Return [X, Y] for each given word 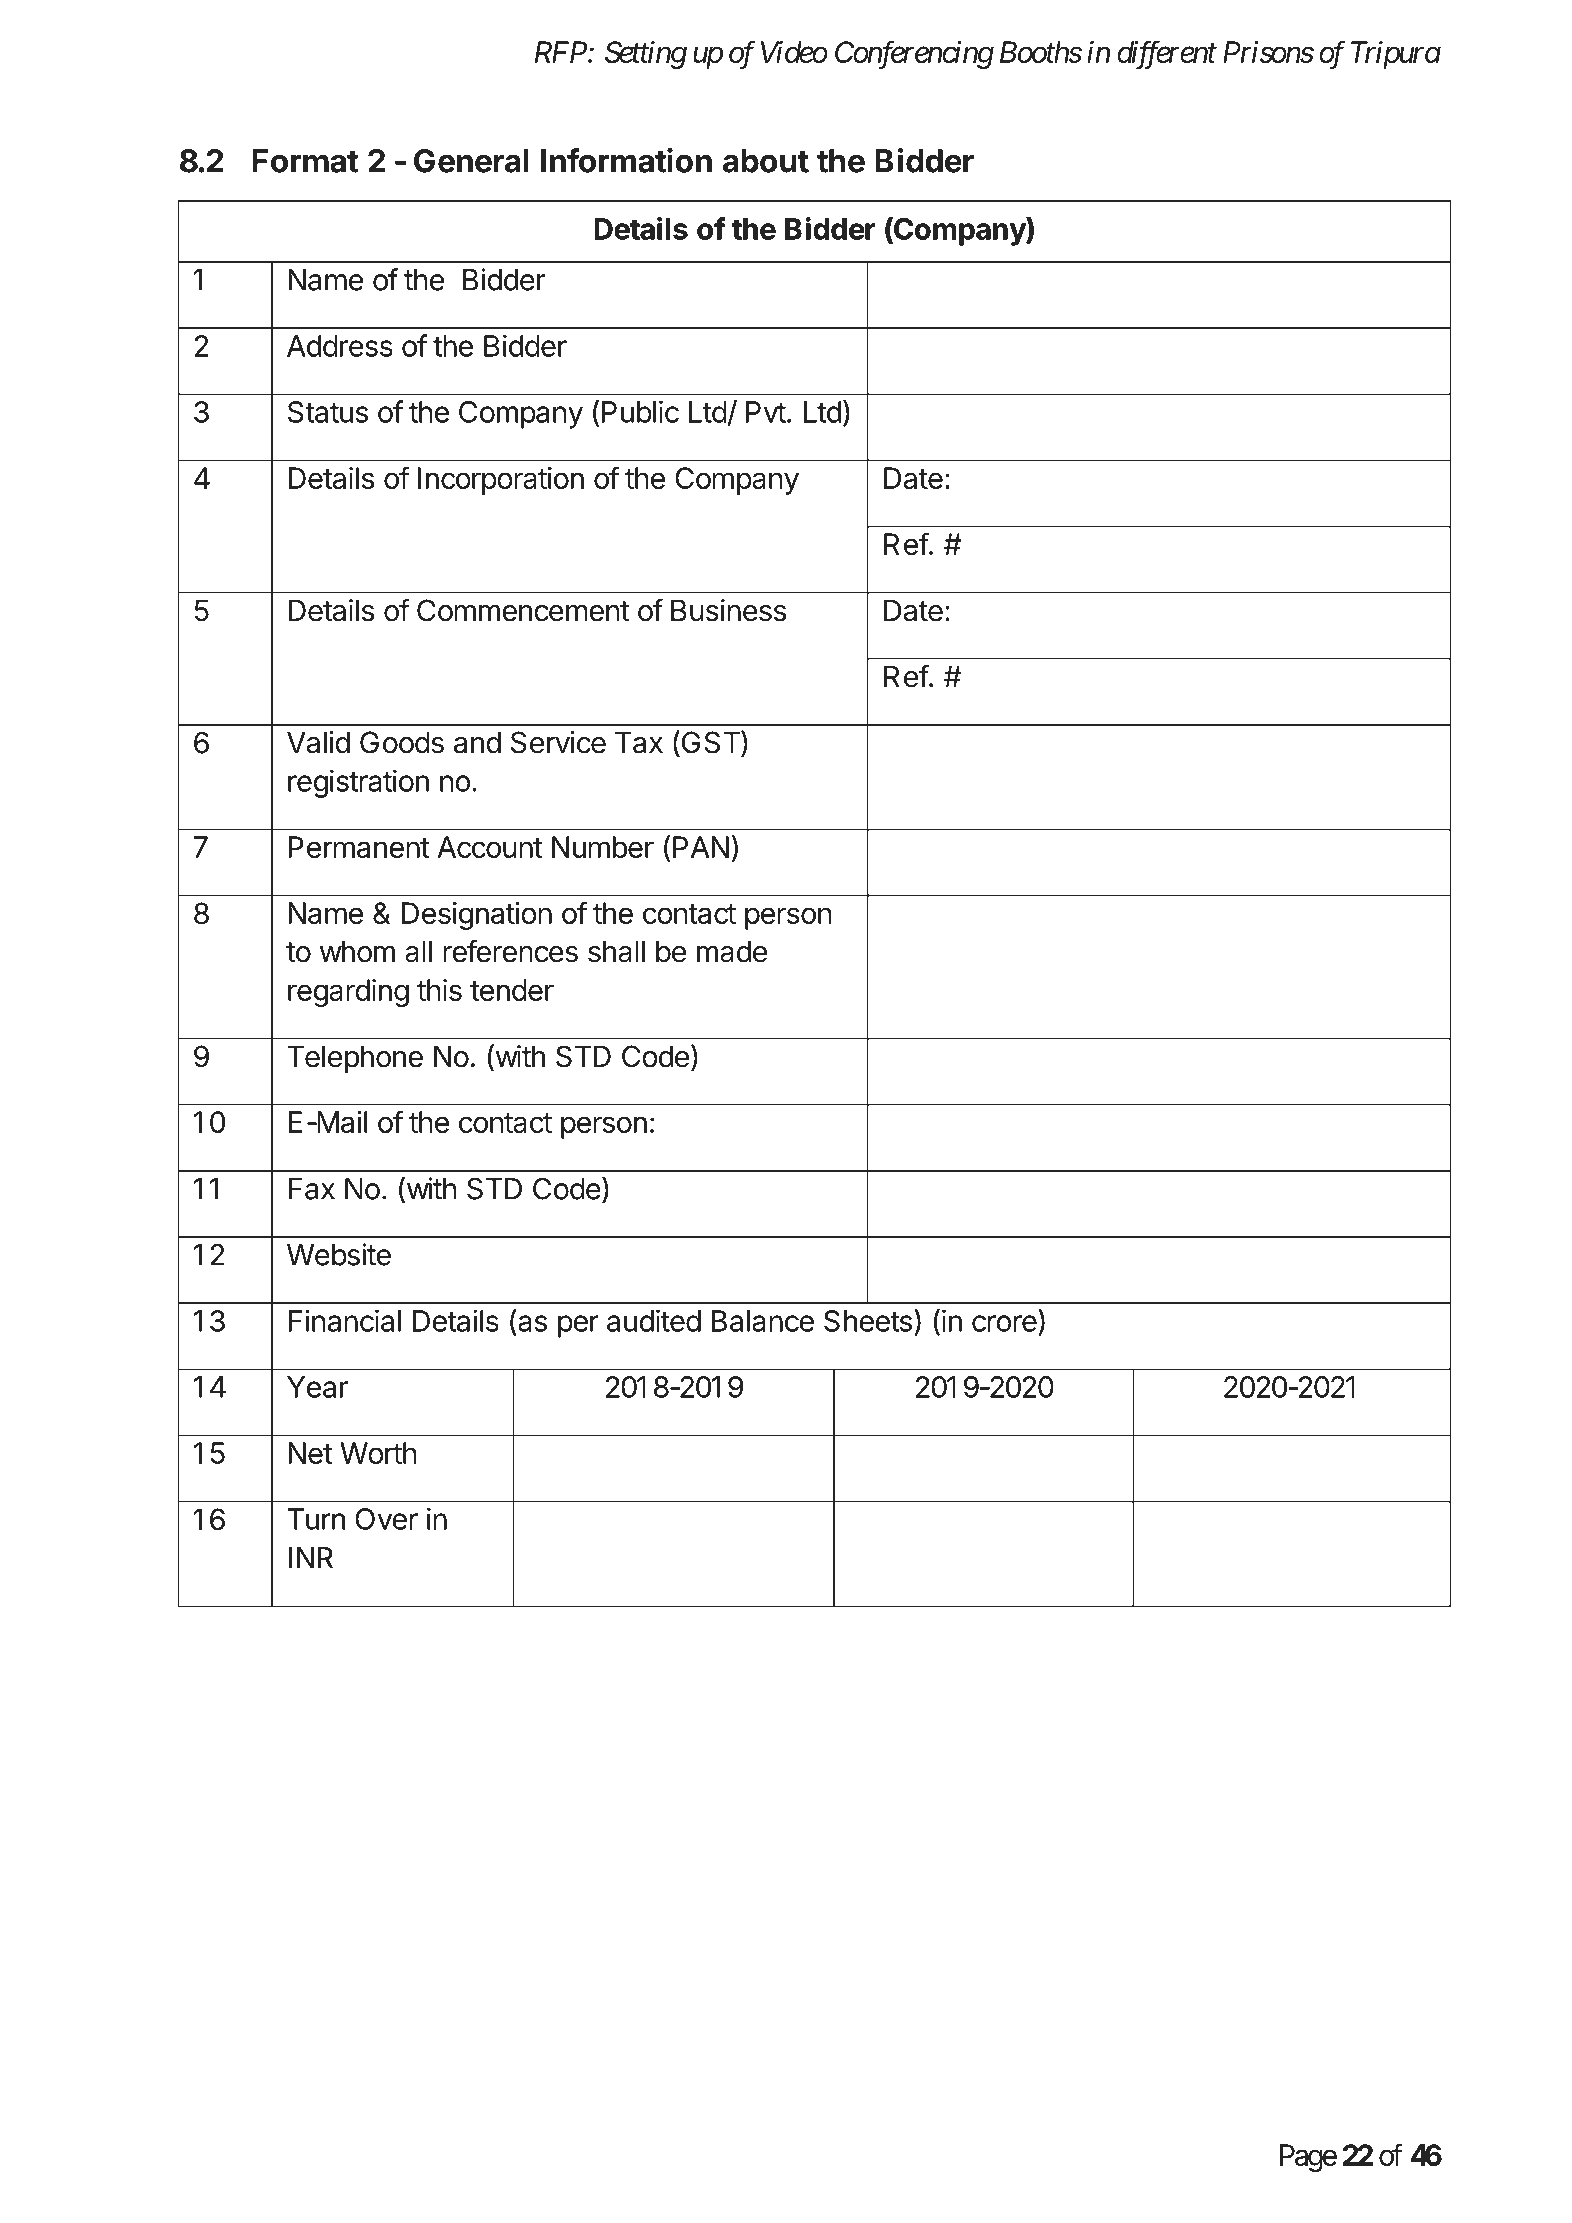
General [471, 161]
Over [386, 1519]
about [766, 161]
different [1167, 54]
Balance [763, 1321]
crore [1004, 1323]
